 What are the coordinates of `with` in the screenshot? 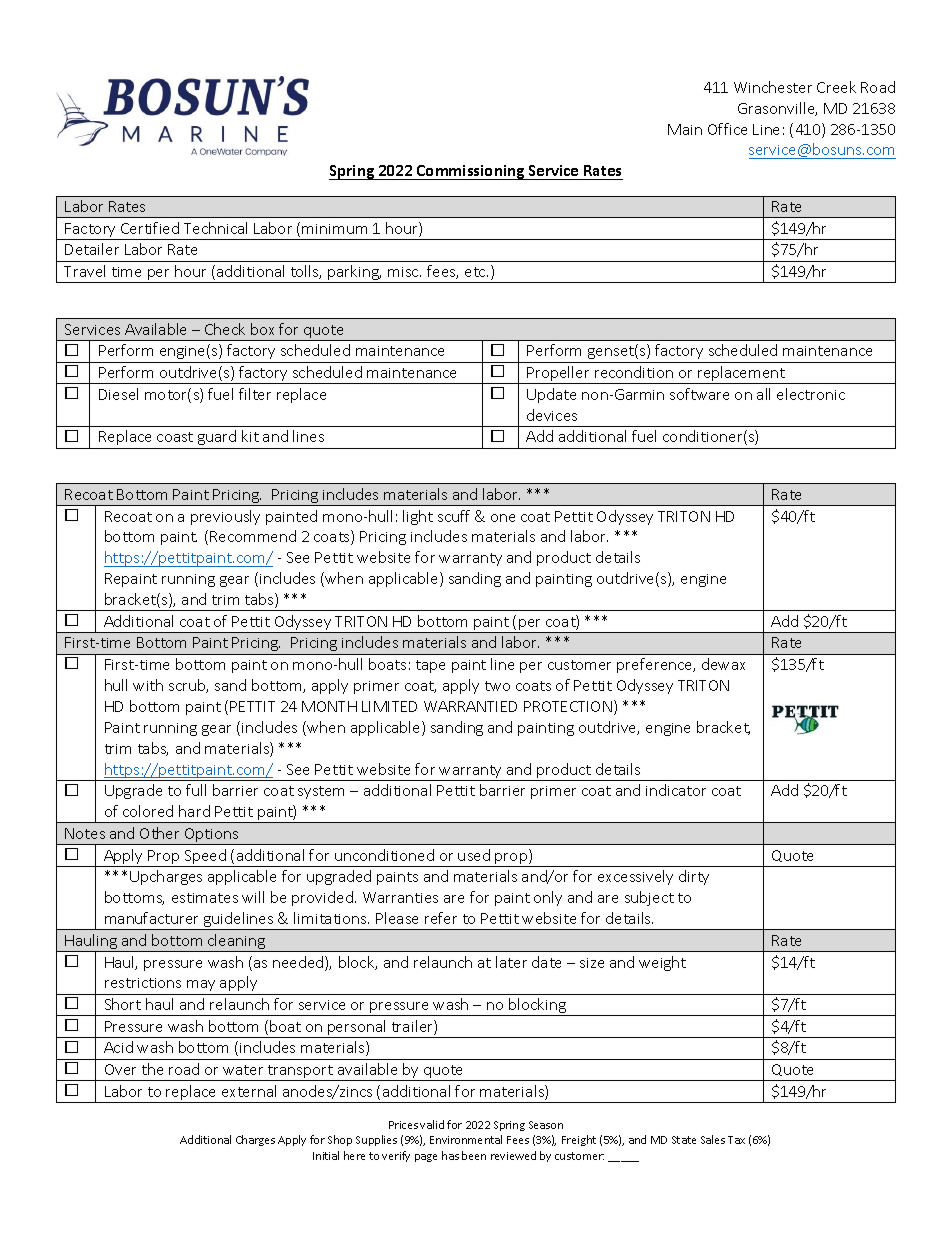 It's located at (148, 685).
